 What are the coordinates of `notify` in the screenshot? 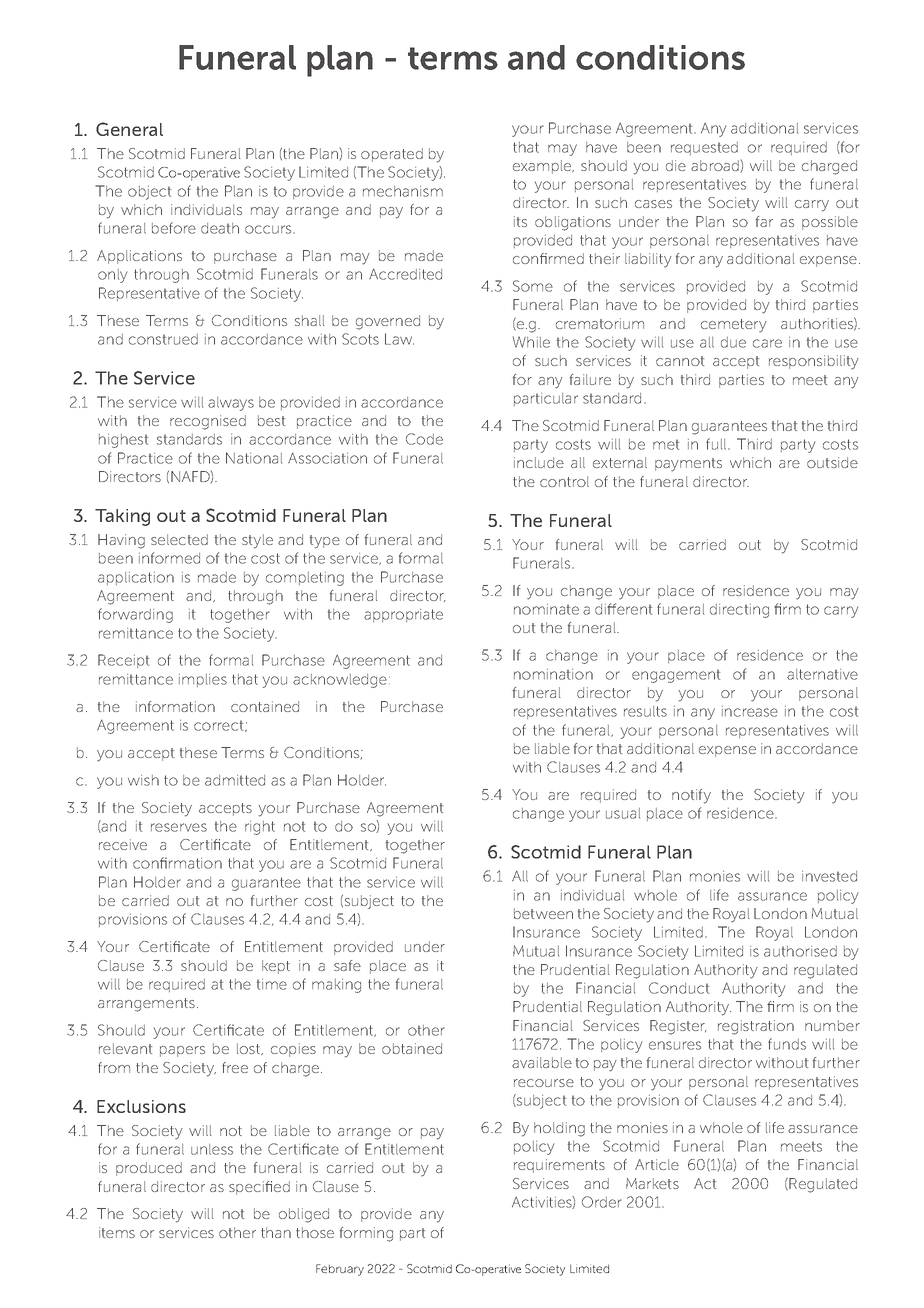 It's located at (691, 796).
